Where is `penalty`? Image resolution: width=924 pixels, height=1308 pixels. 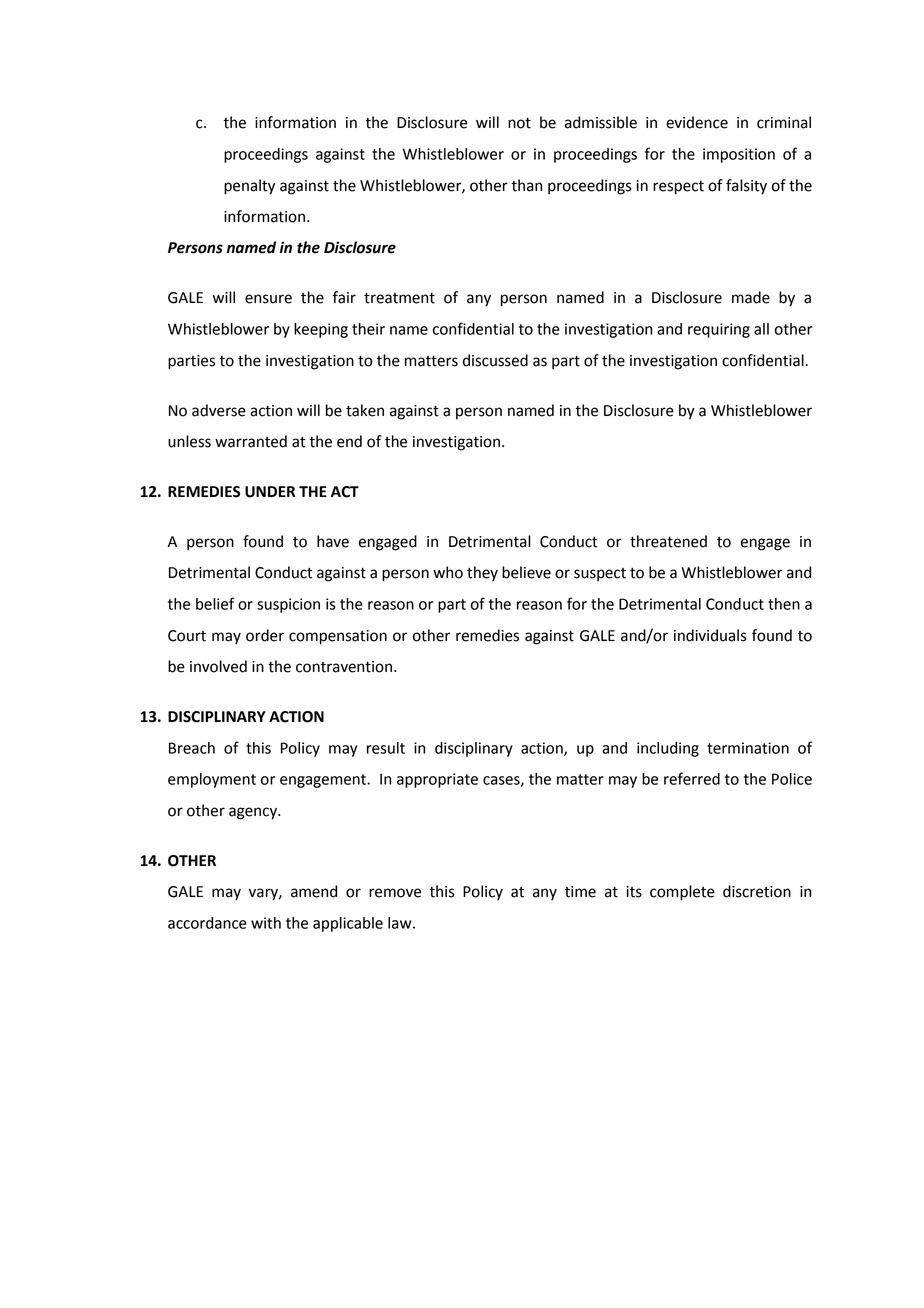
penalty is located at coordinates (249, 187).
